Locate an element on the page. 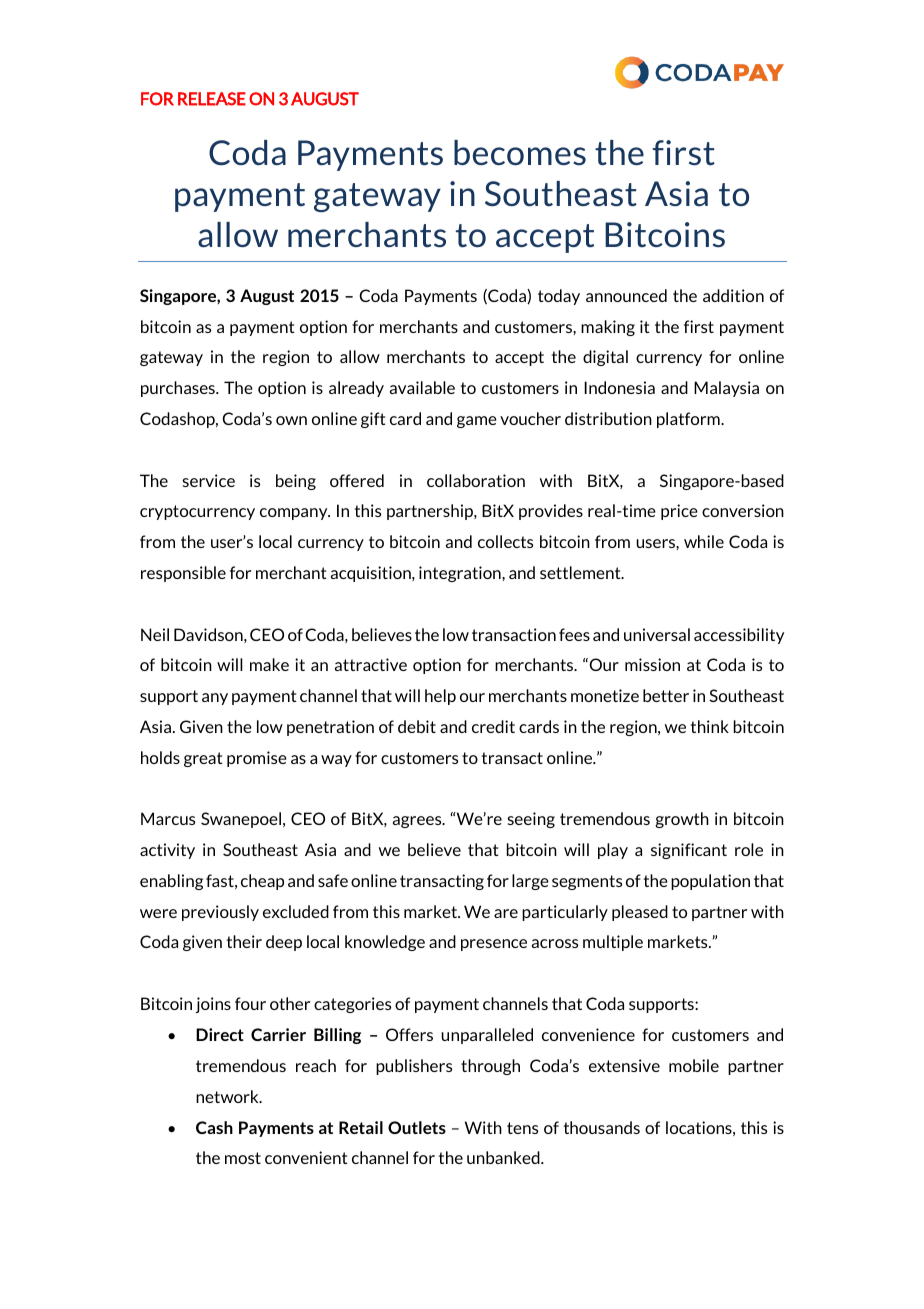 This document has width=924, height=1309. Cash is located at coordinates (214, 1127).
